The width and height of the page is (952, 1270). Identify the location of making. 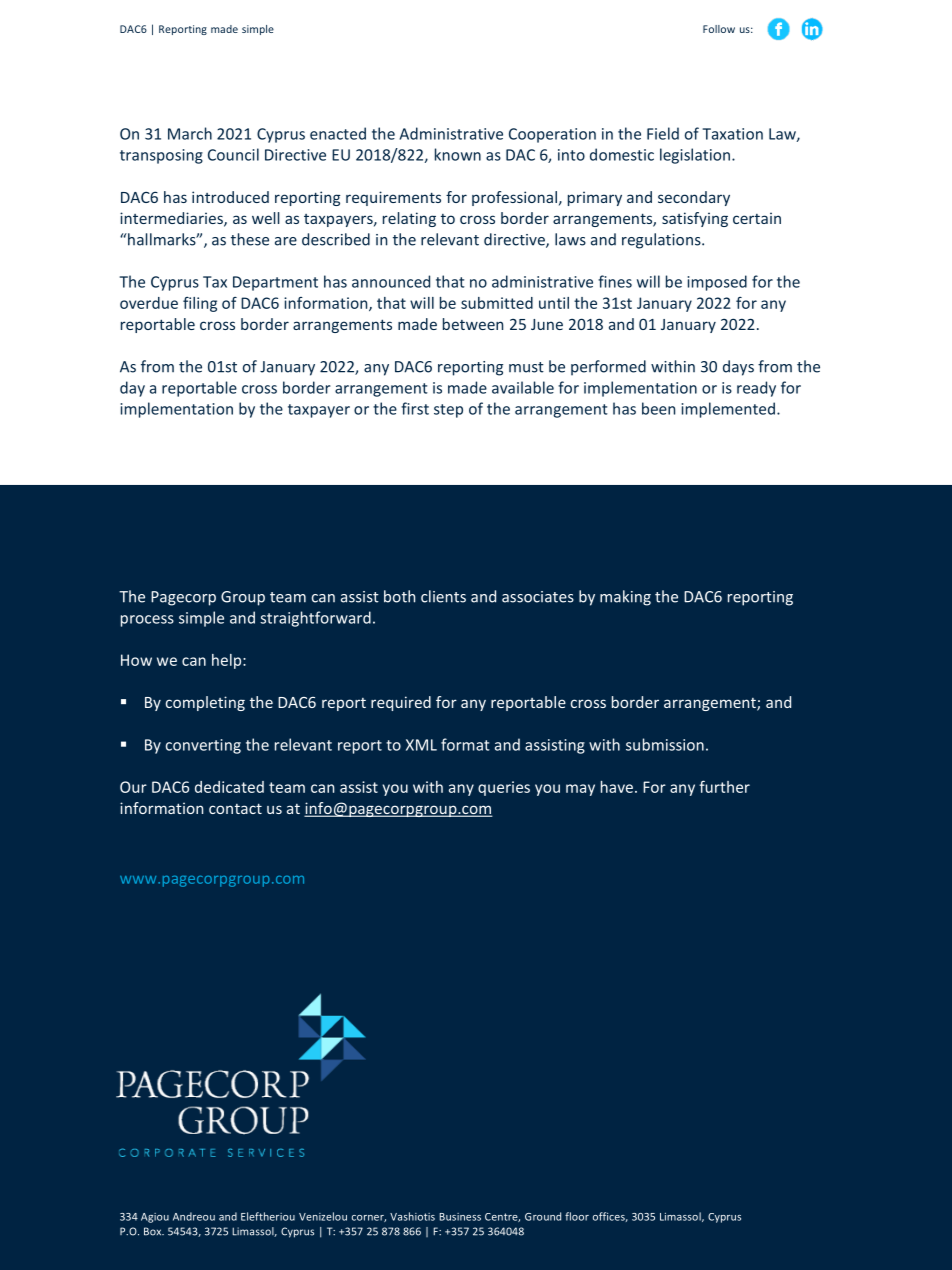
(625, 598).
